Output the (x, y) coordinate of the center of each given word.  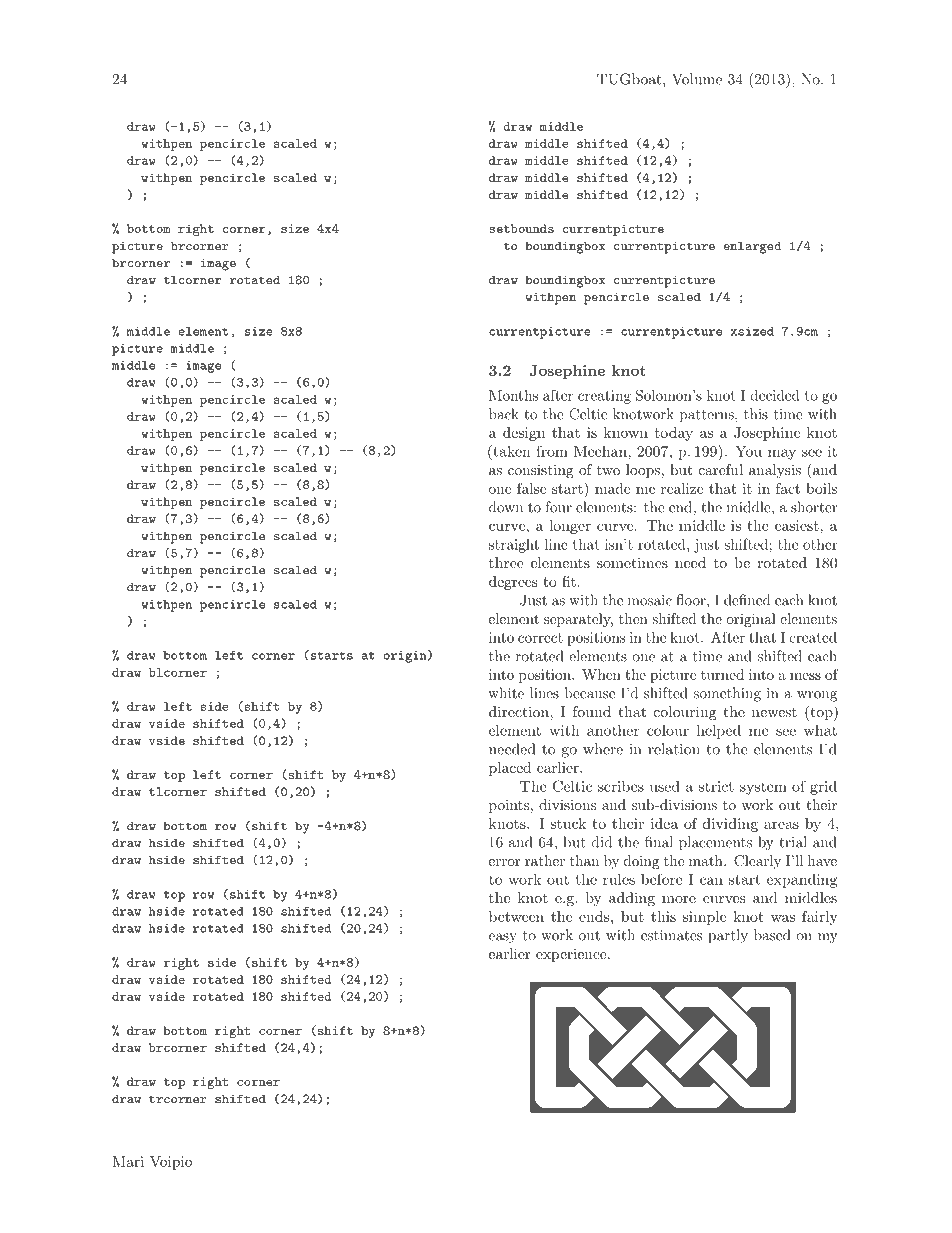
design (524, 434)
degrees (513, 583)
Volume (697, 79)
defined (747, 600)
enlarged (752, 247)
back (504, 414)
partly (728, 936)
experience (572, 955)
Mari (128, 1161)
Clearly (757, 862)
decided (775, 395)
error (504, 862)
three (506, 562)
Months (513, 395)
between (516, 916)
